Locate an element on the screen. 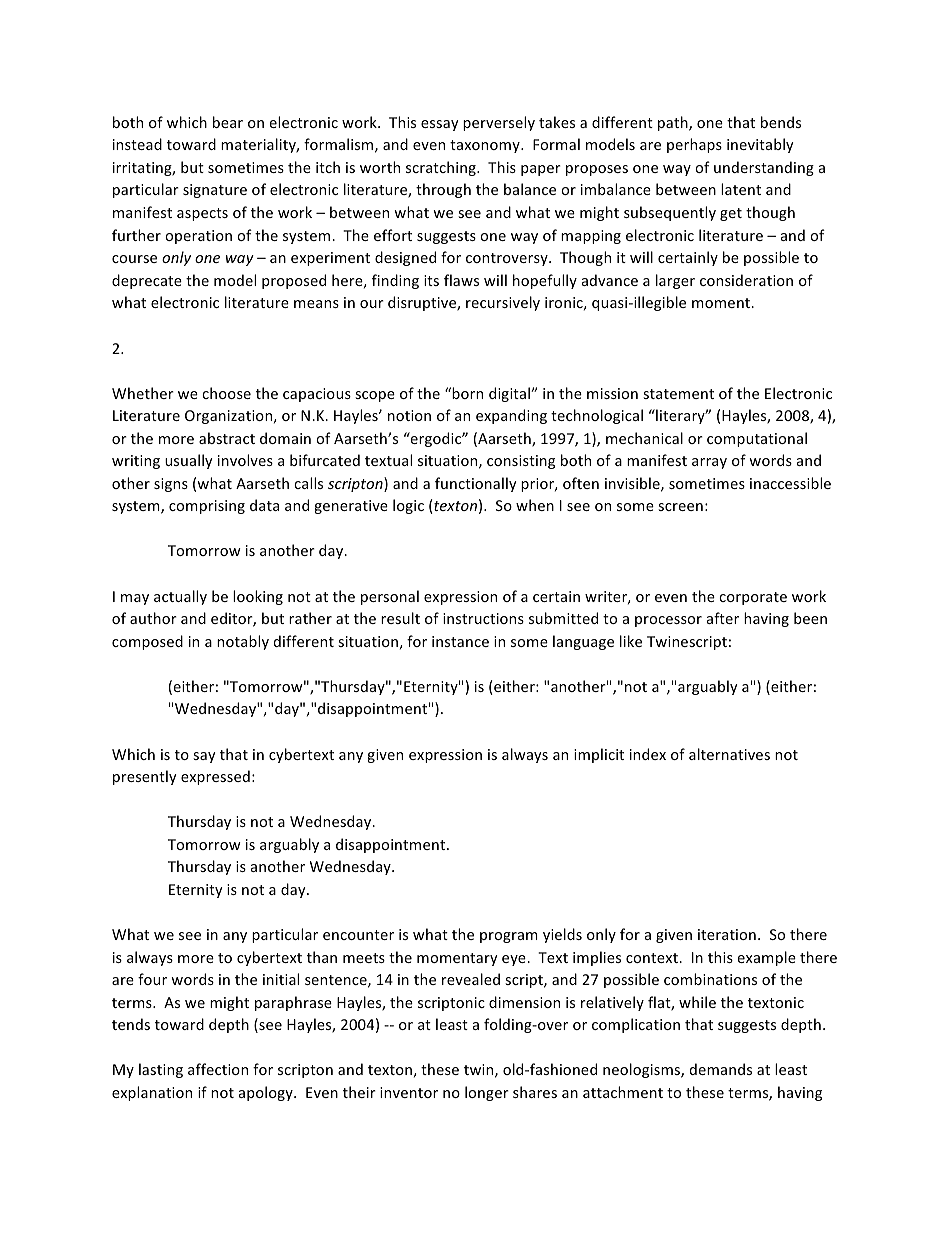  taxonomy is located at coordinates (486, 146).
